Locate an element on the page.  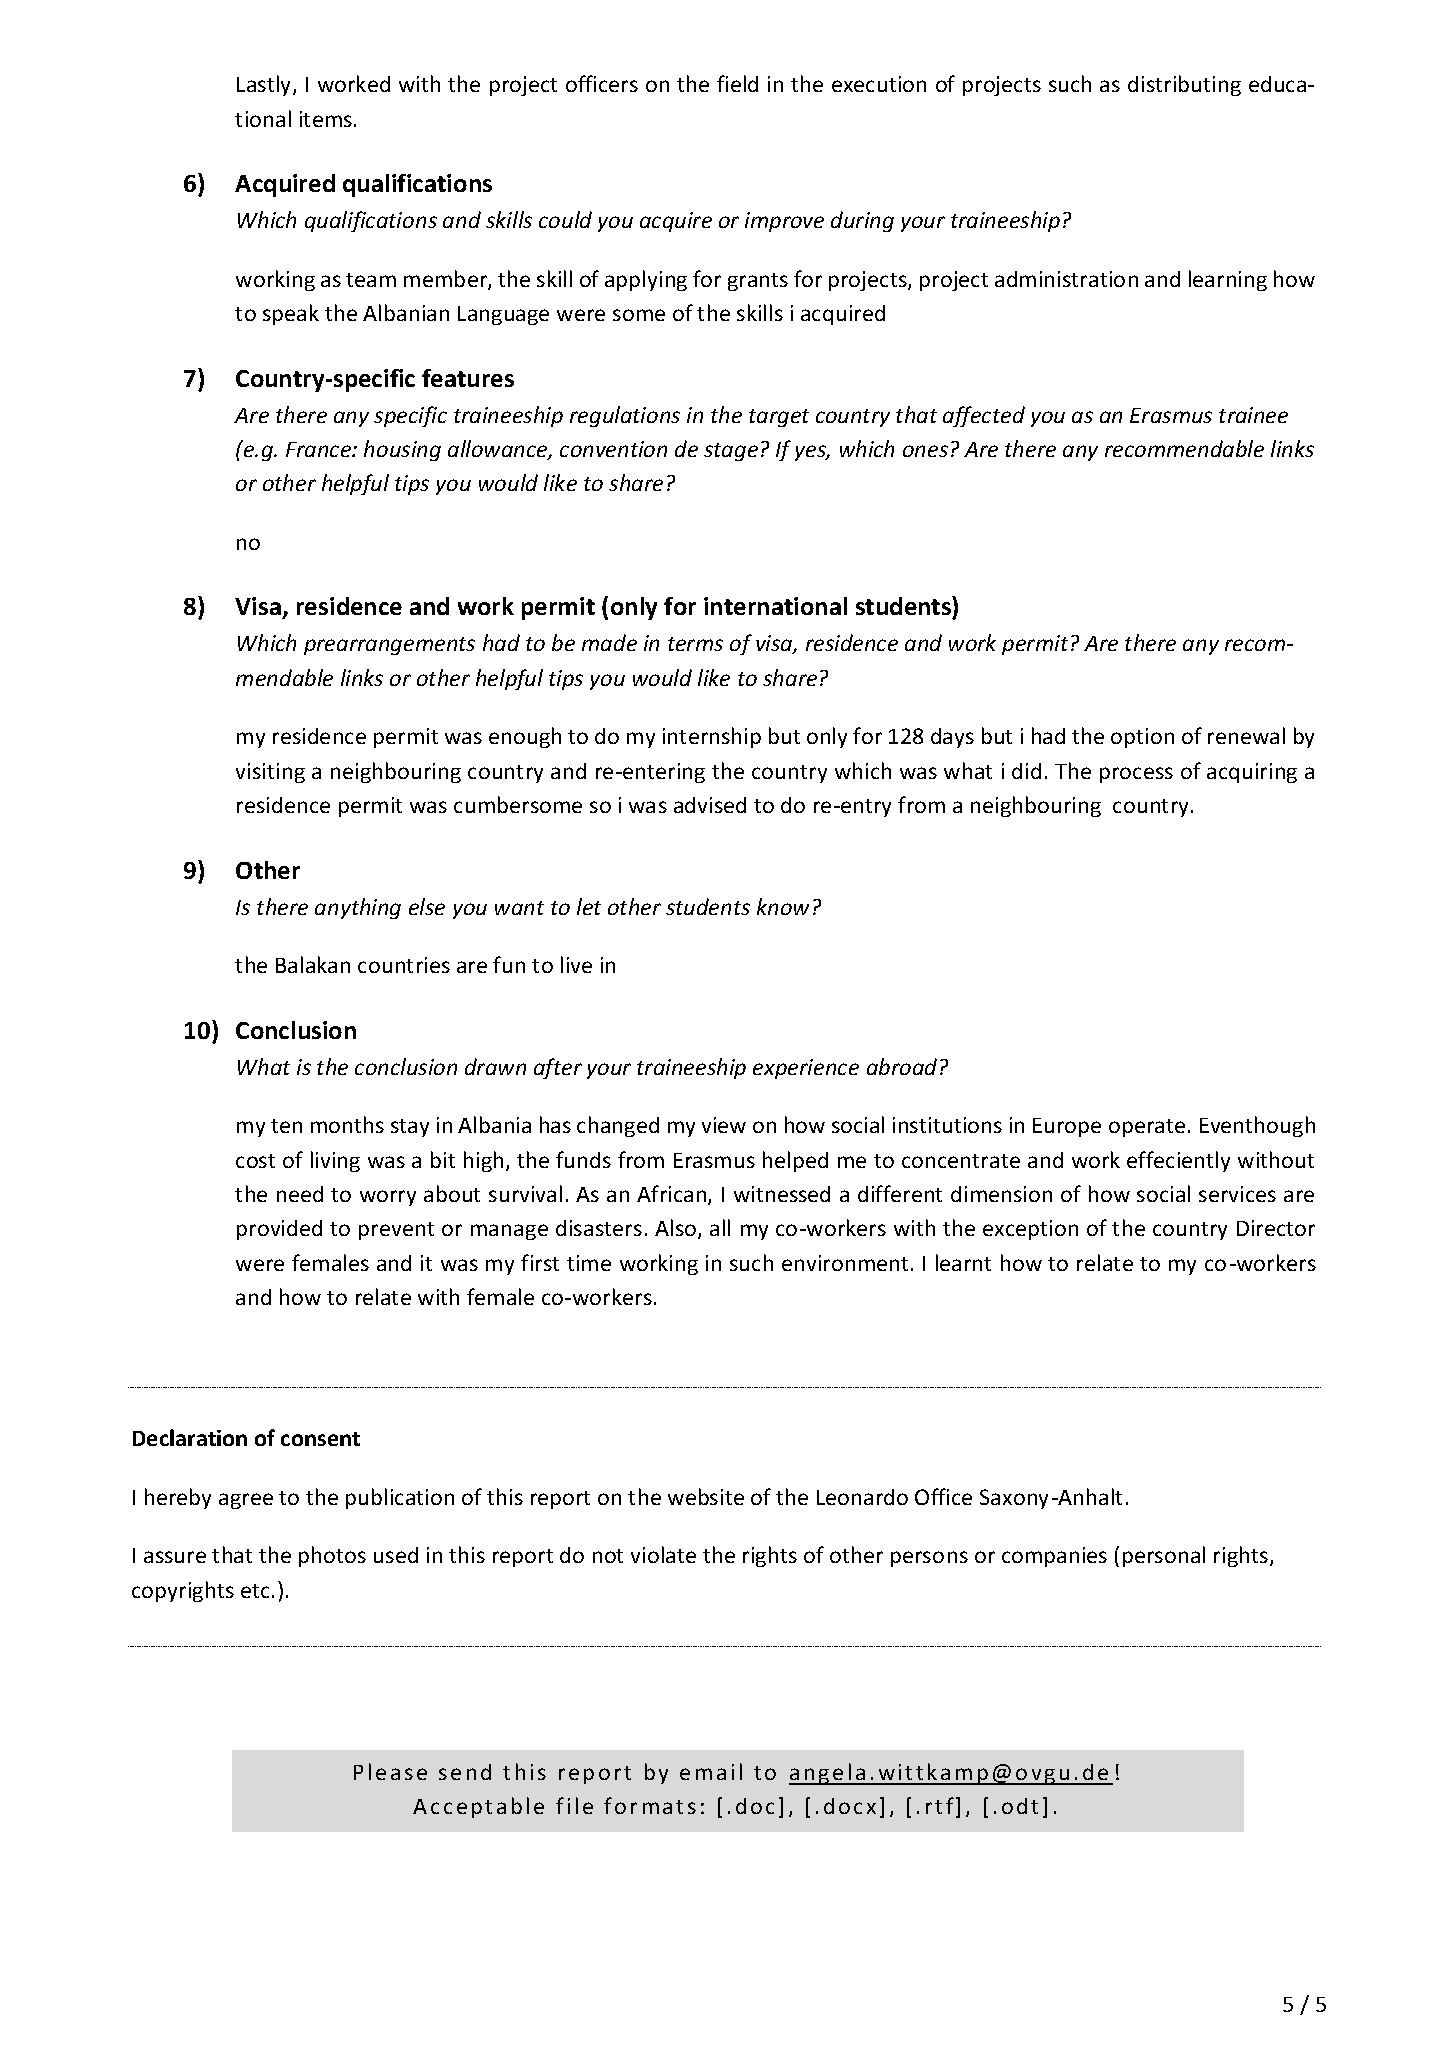
affected is located at coordinates (984, 416).
